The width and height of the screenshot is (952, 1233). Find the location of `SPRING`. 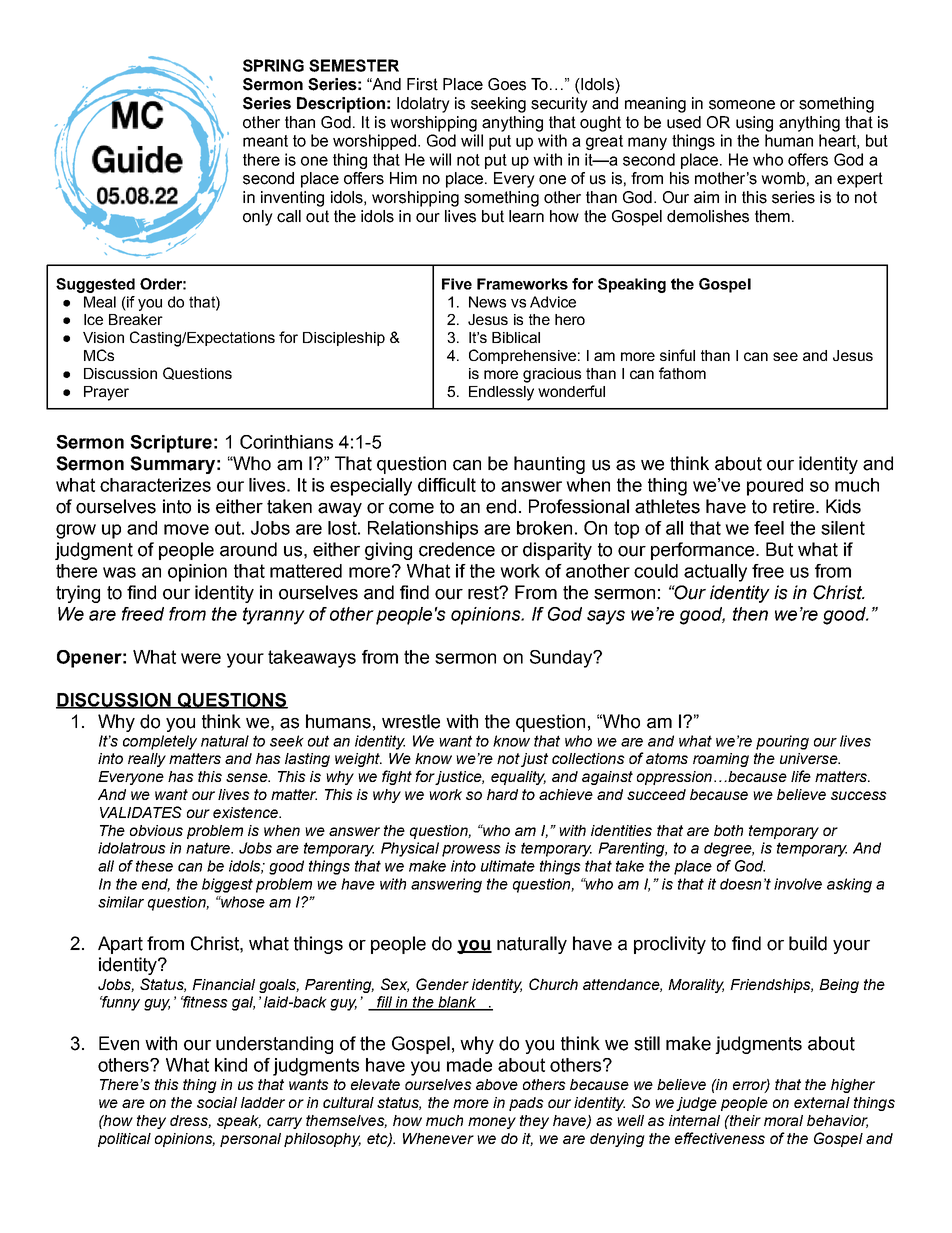

SPRING is located at coordinates (273, 65).
